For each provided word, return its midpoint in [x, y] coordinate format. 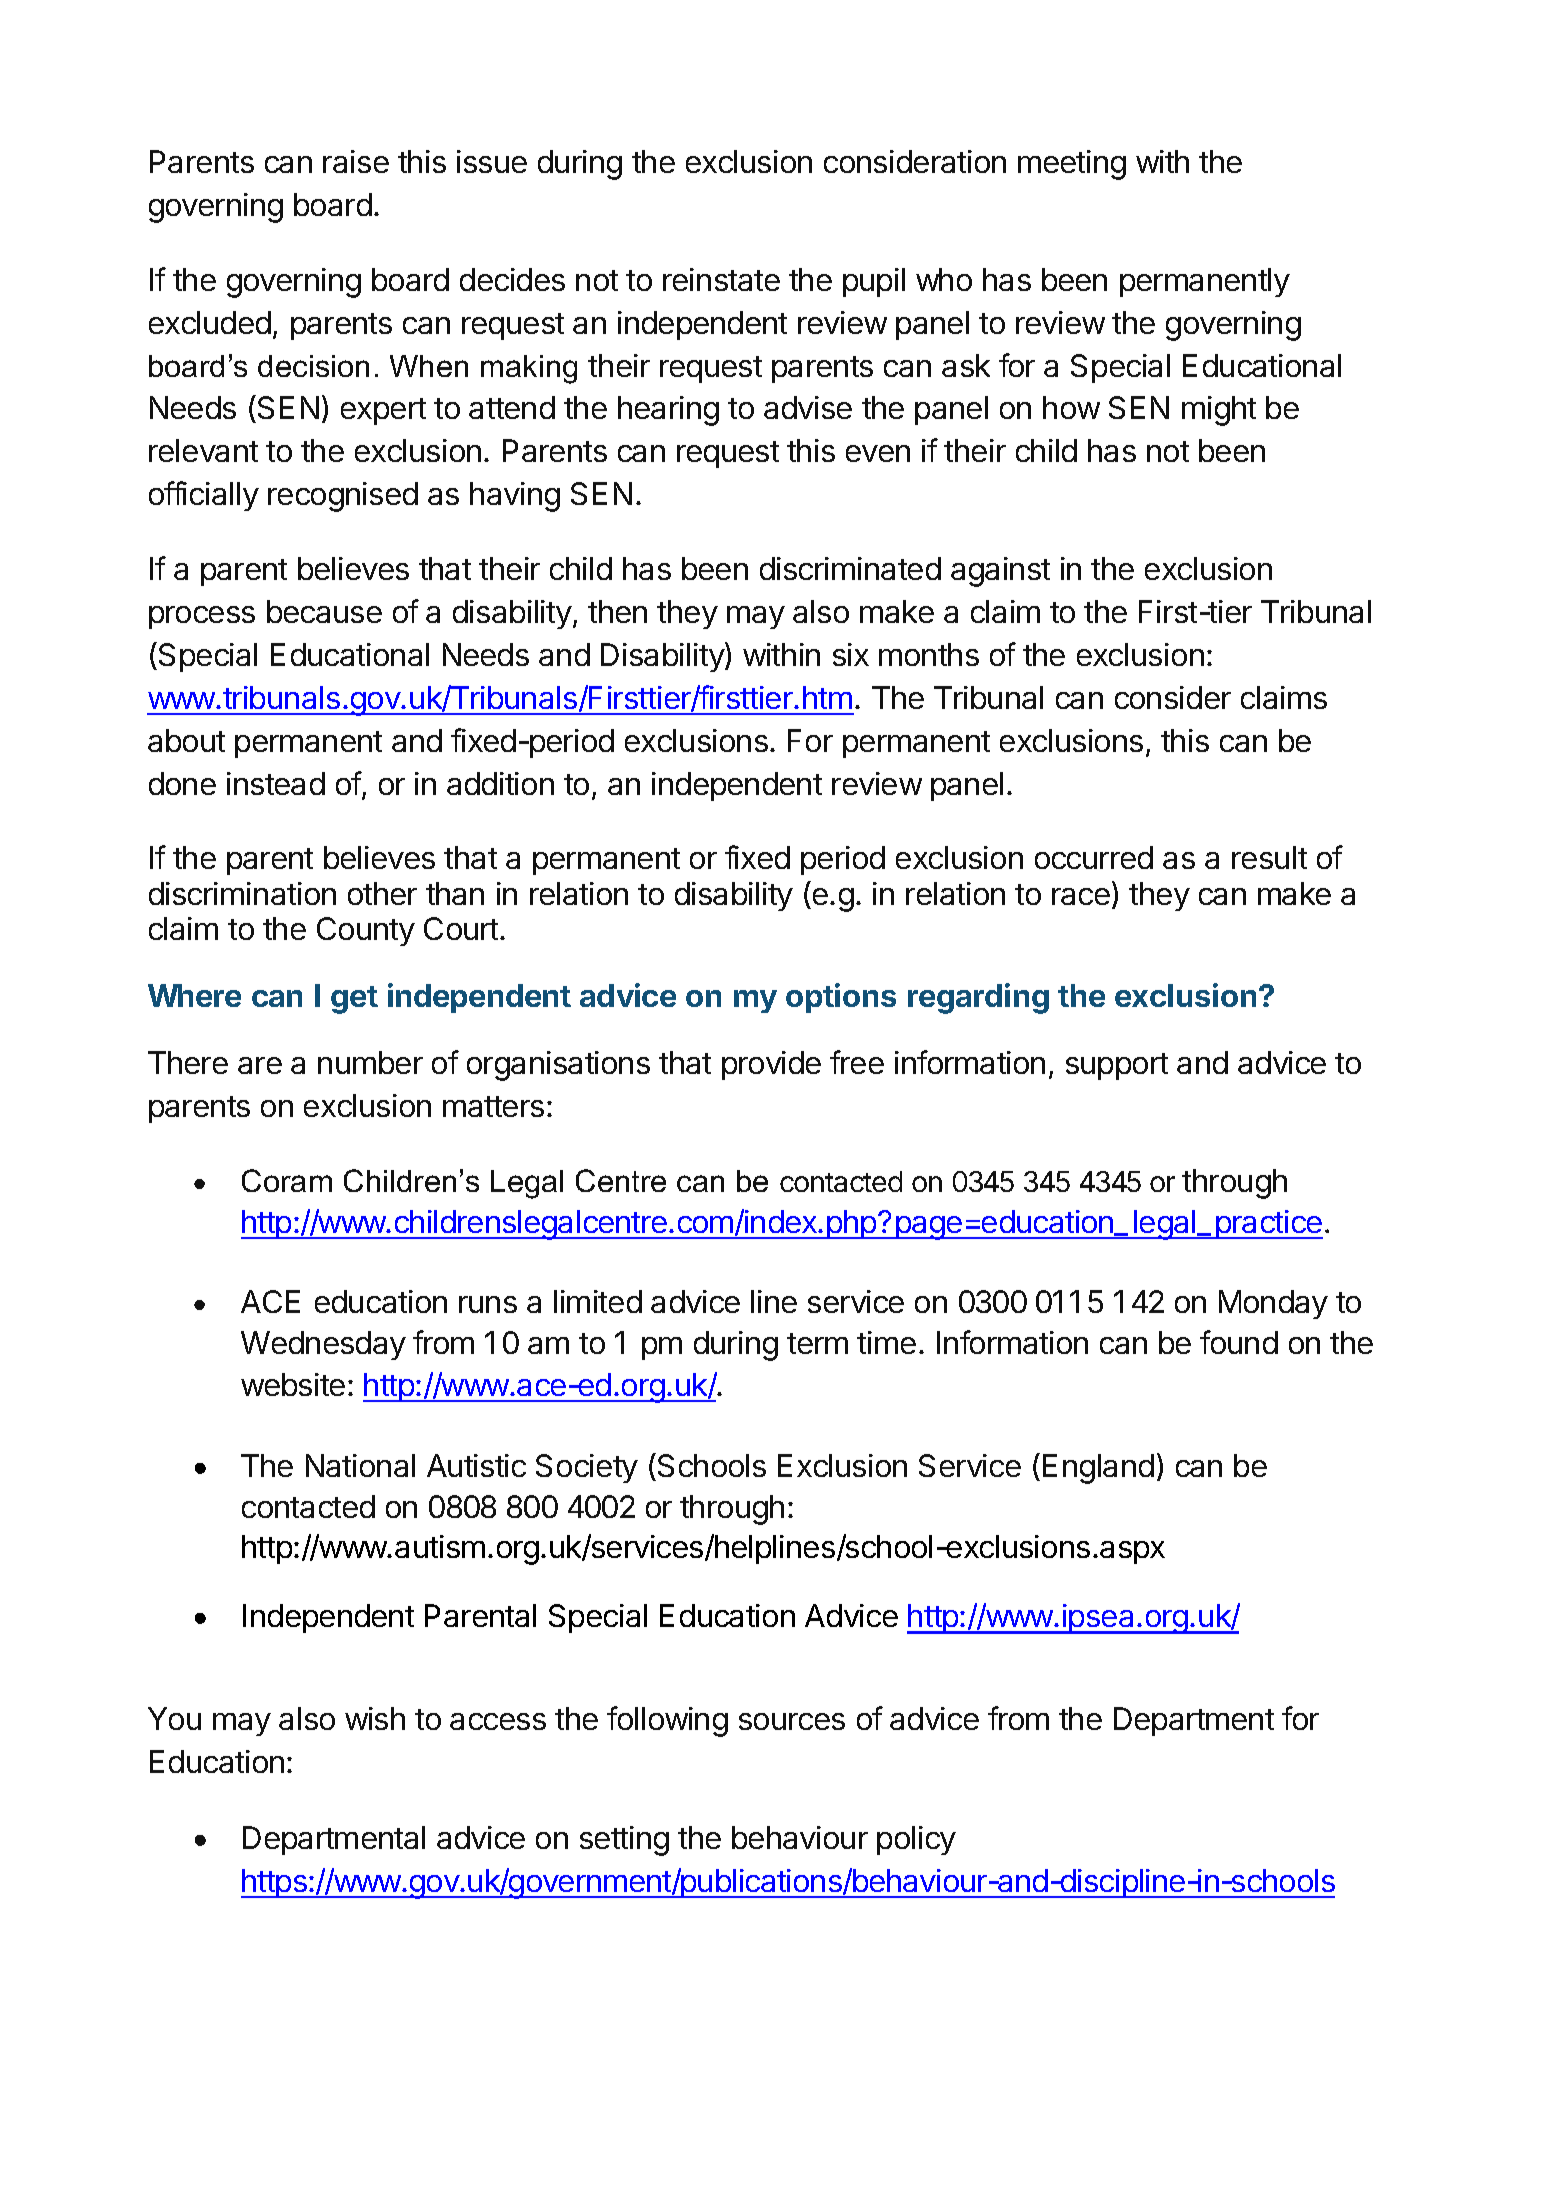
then [617, 611]
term [817, 1343]
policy [916, 1840]
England [1098, 1469]
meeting [1072, 165]
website [293, 1384]
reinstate [721, 279]
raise [356, 161]
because [324, 611]
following [667, 1721]
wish [375, 1718]
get [354, 1000]
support [1117, 1066]
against [1000, 572]
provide [771, 1065]
